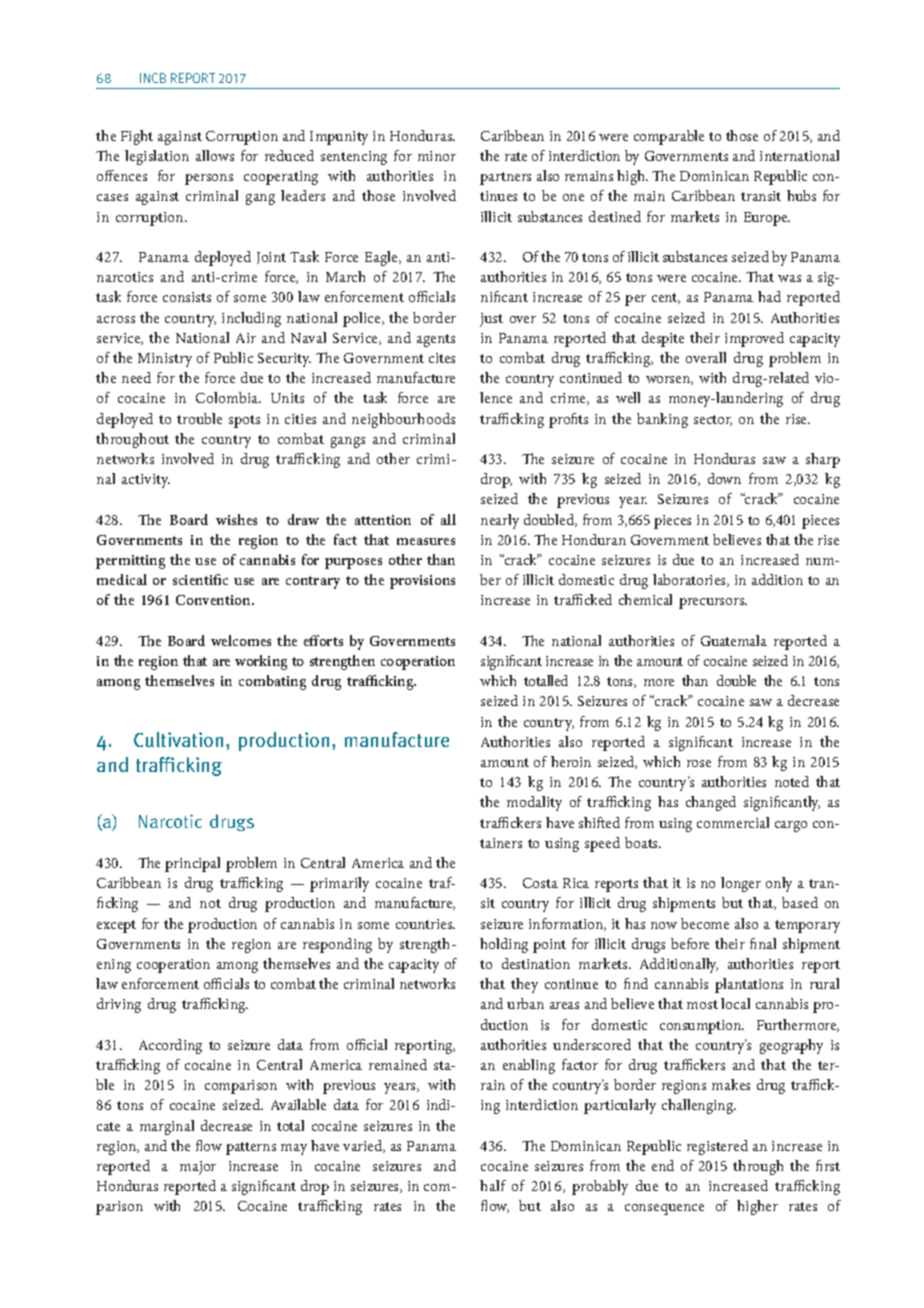  What do you see at coordinates (505, 178) in the document?
I see `partners` at bounding box center [505, 178].
